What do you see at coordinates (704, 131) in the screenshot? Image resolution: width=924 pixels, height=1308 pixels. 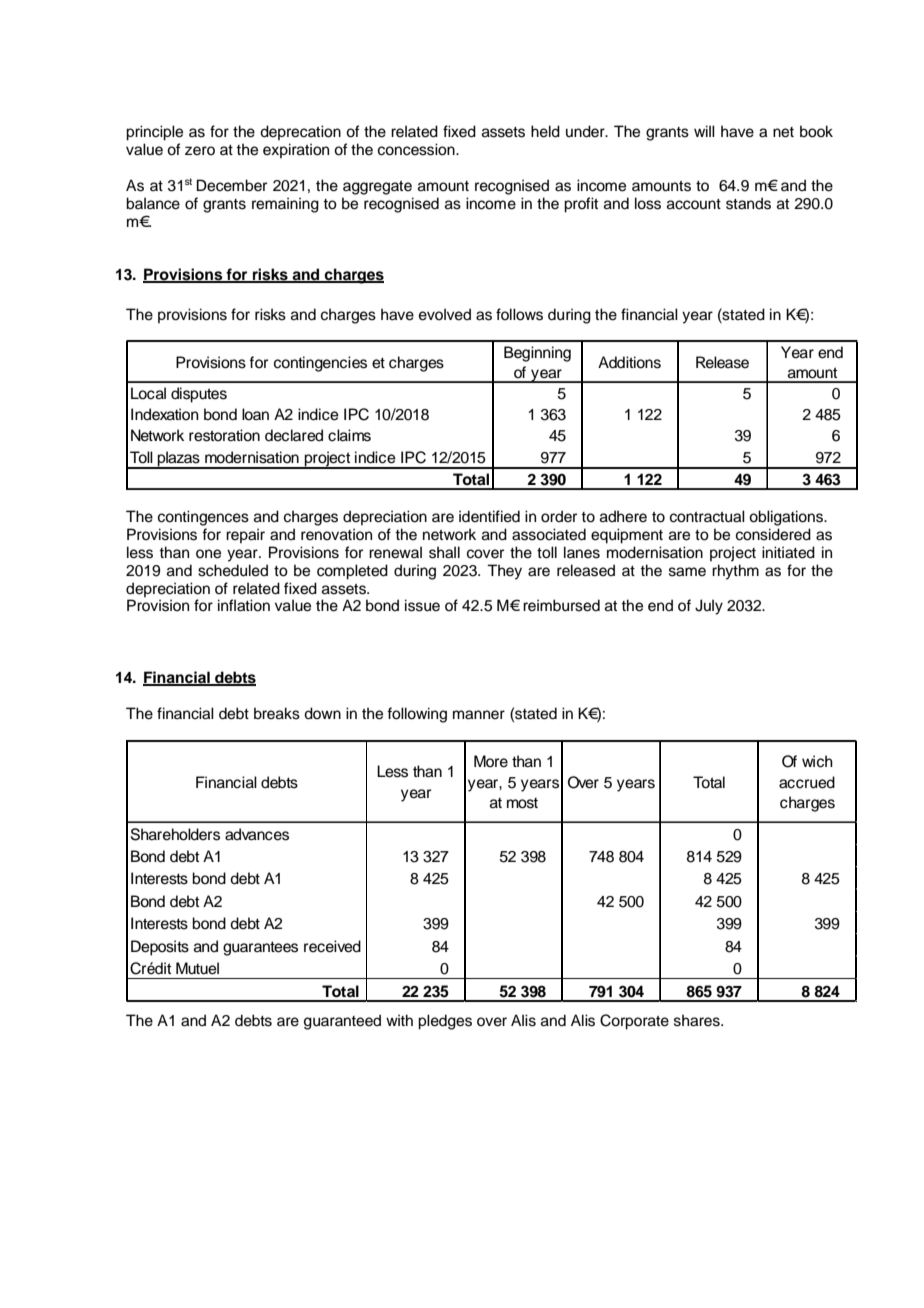 I see `will` at bounding box center [704, 131].
